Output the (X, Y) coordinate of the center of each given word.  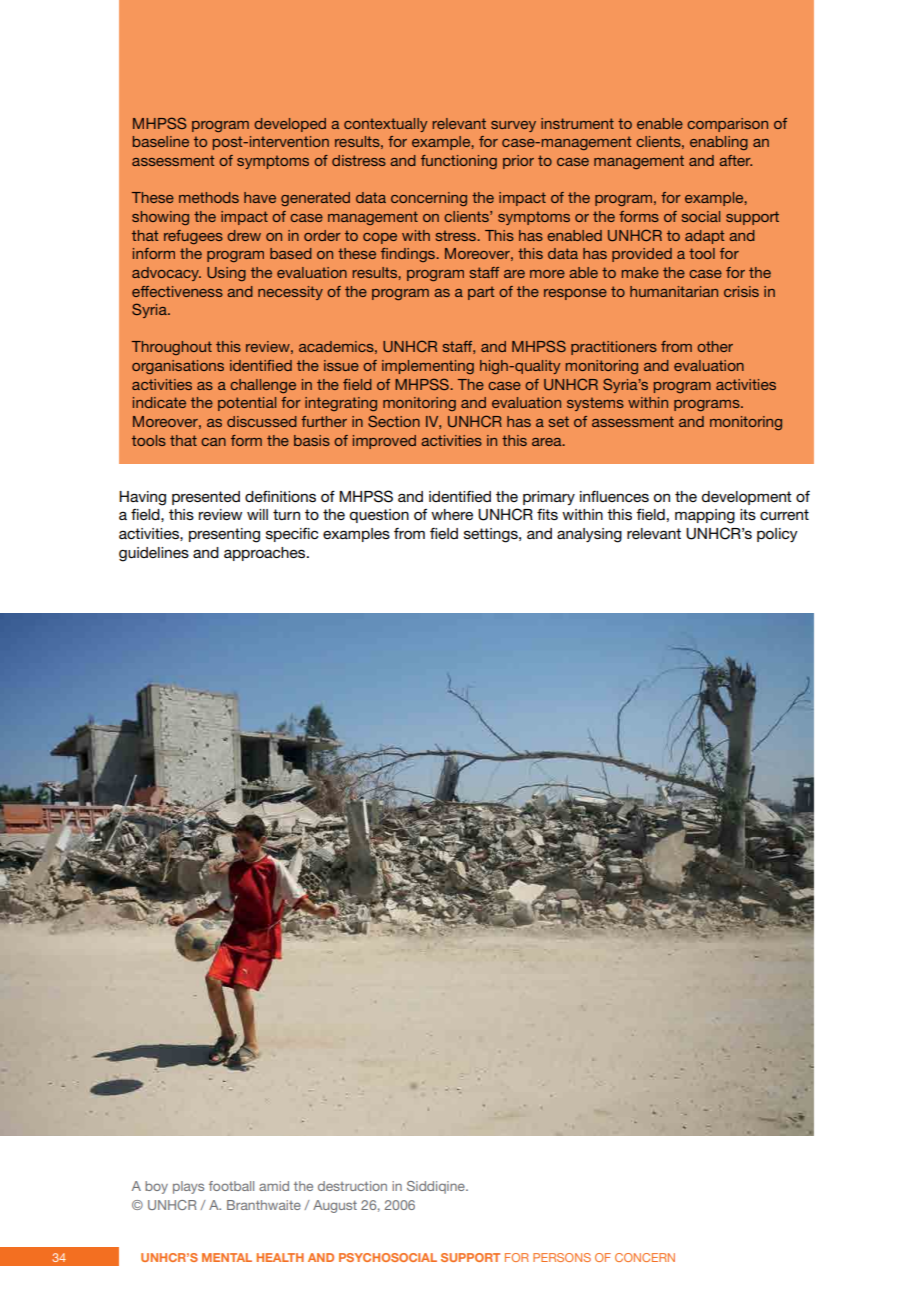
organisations (178, 367)
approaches (266, 554)
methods (209, 197)
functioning (459, 162)
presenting (224, 535)
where (452, 514)
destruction (352, 1186)
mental (227, 1257)
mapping (705, 516)
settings (492, 535)
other (715, 346)
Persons (562, 1257)
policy (777, 535)
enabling (719, 143)
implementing (428, 367)
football (231, 1186)
